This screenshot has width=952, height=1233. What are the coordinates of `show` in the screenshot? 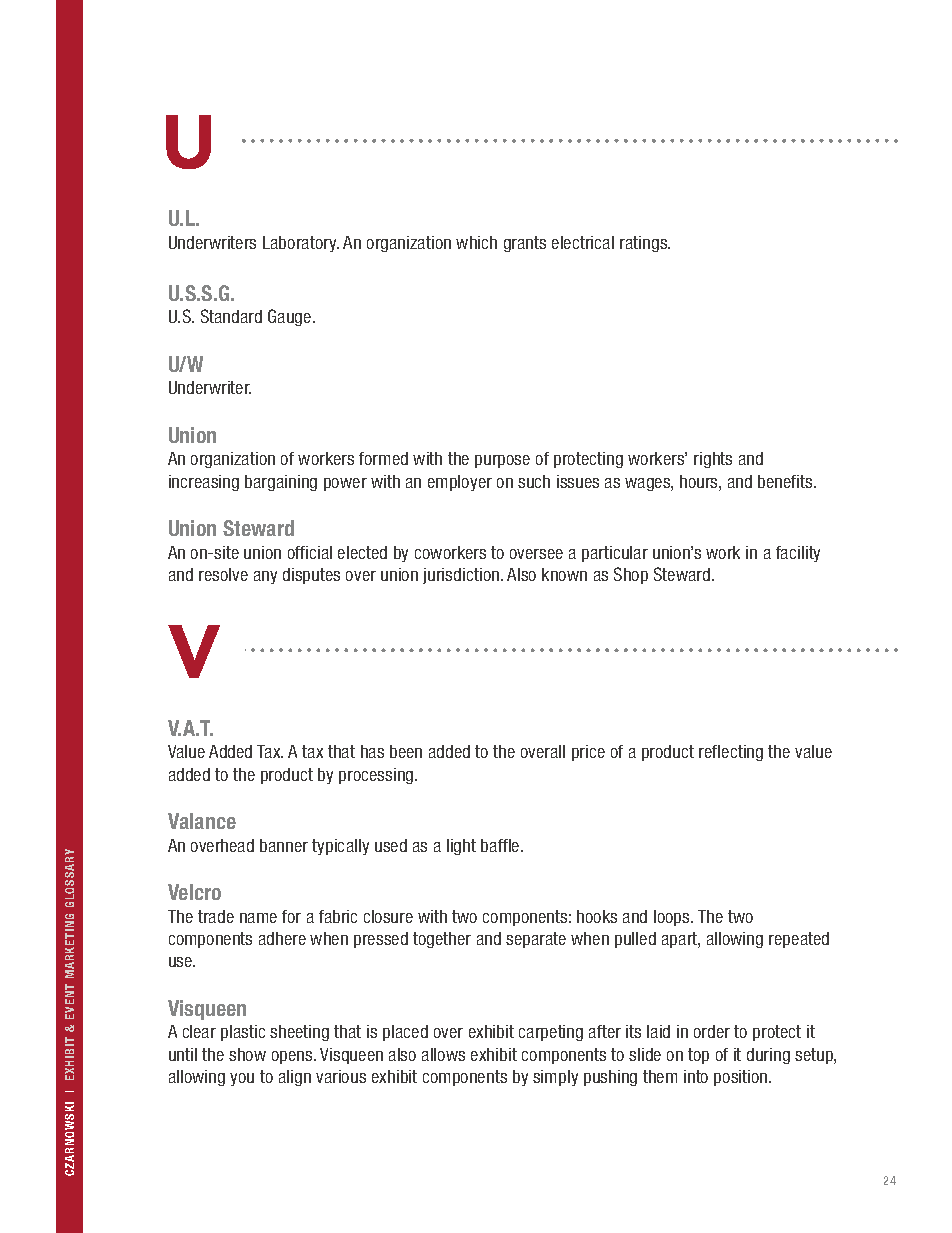 It's located at (247, 1054).
